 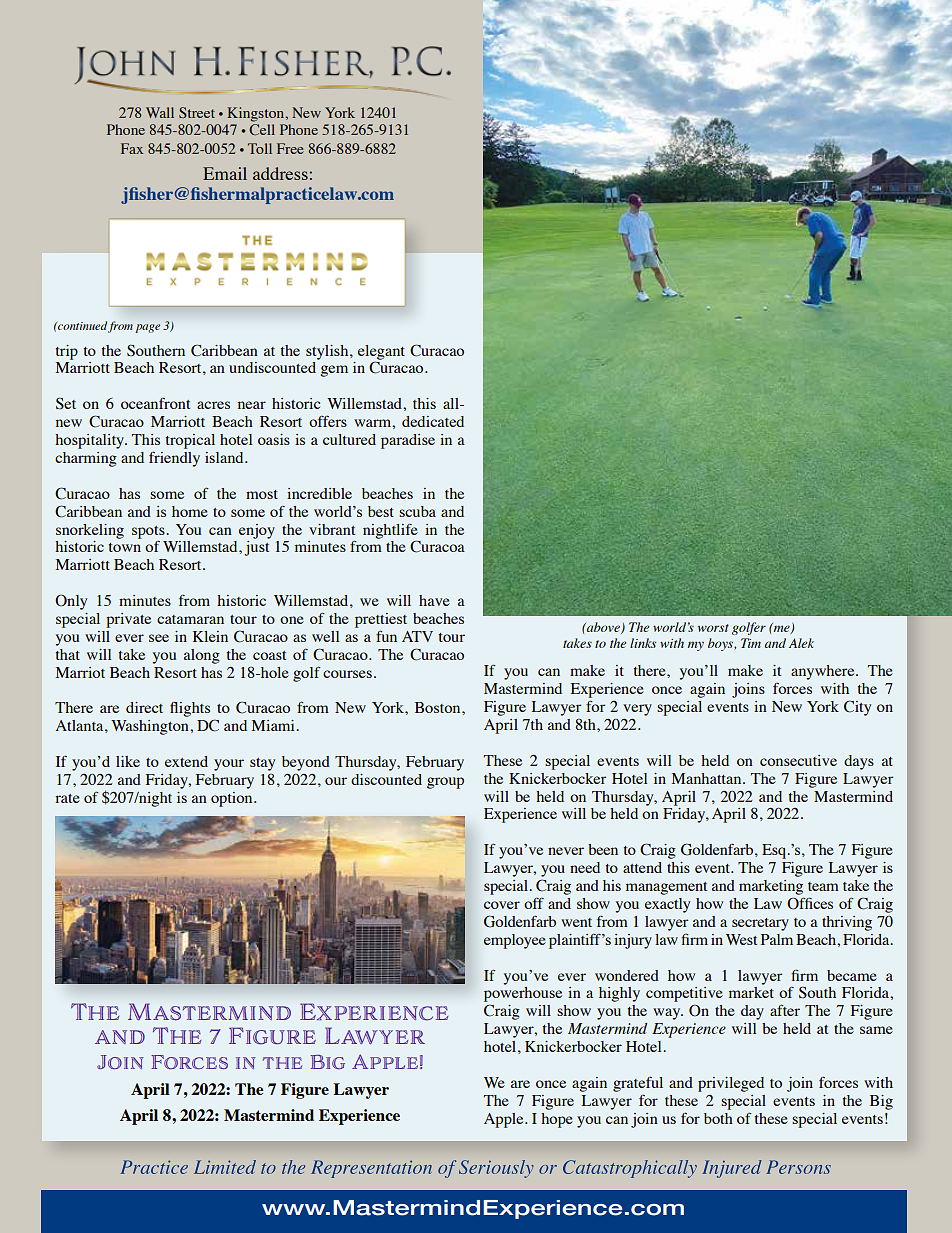 I want to click on privileged, so click(x=731, y=1084).
